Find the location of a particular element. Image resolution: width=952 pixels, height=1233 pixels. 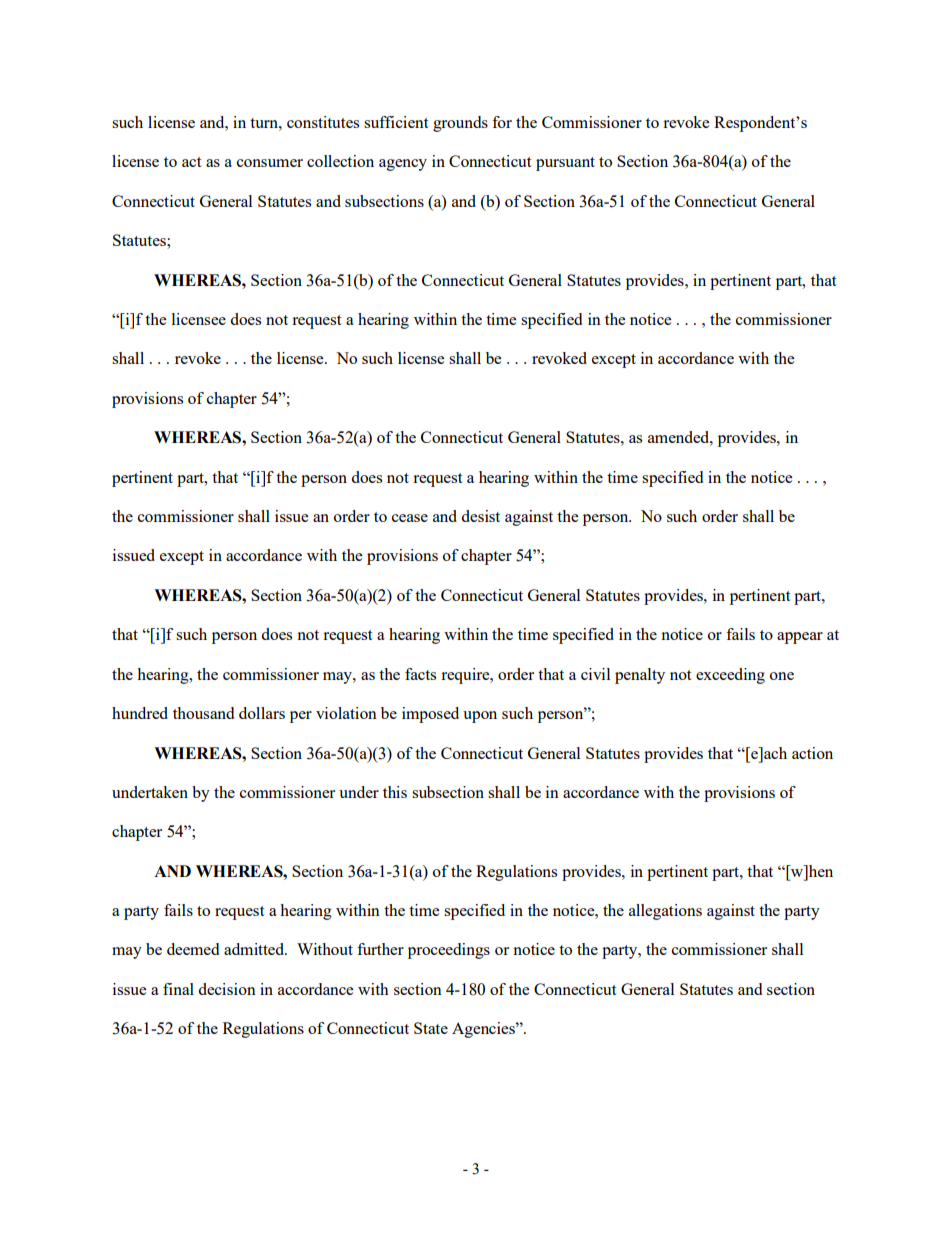

appear is located at coordinates (800, 638).
